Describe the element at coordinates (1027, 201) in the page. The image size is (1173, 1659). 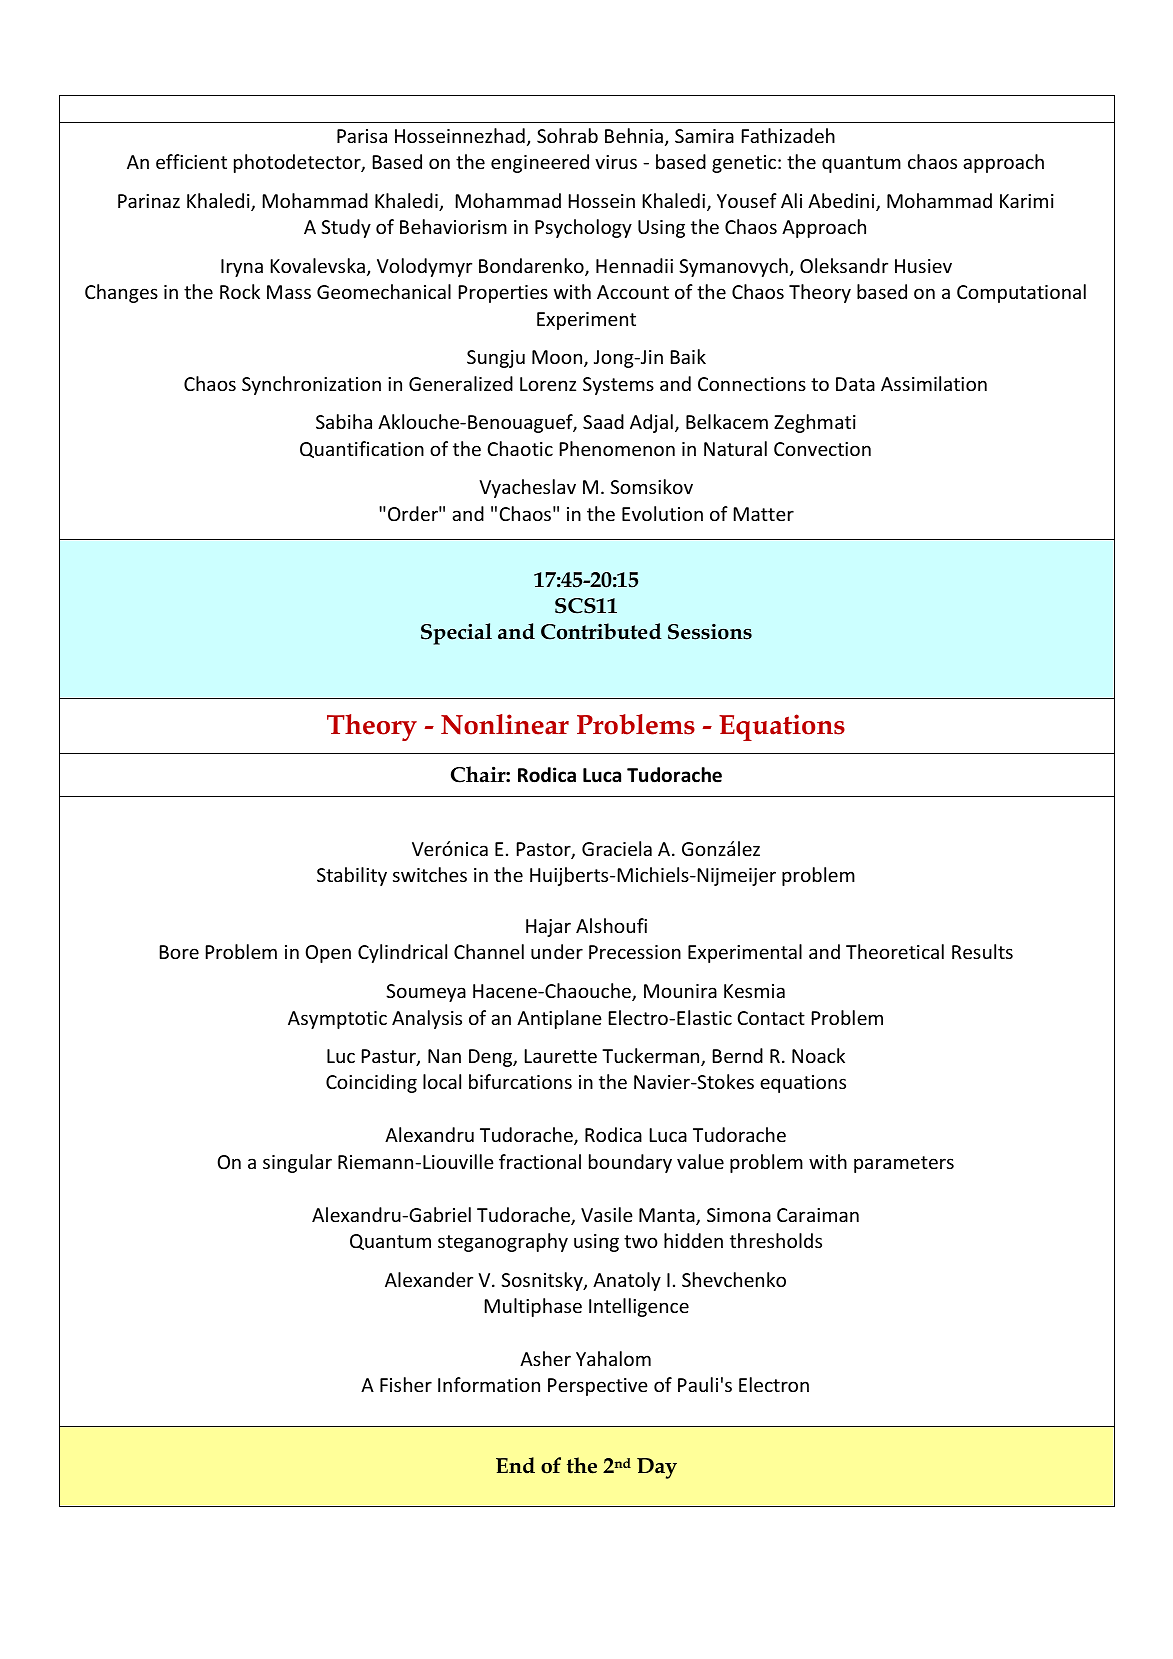
I see `Karimi` at that location.
